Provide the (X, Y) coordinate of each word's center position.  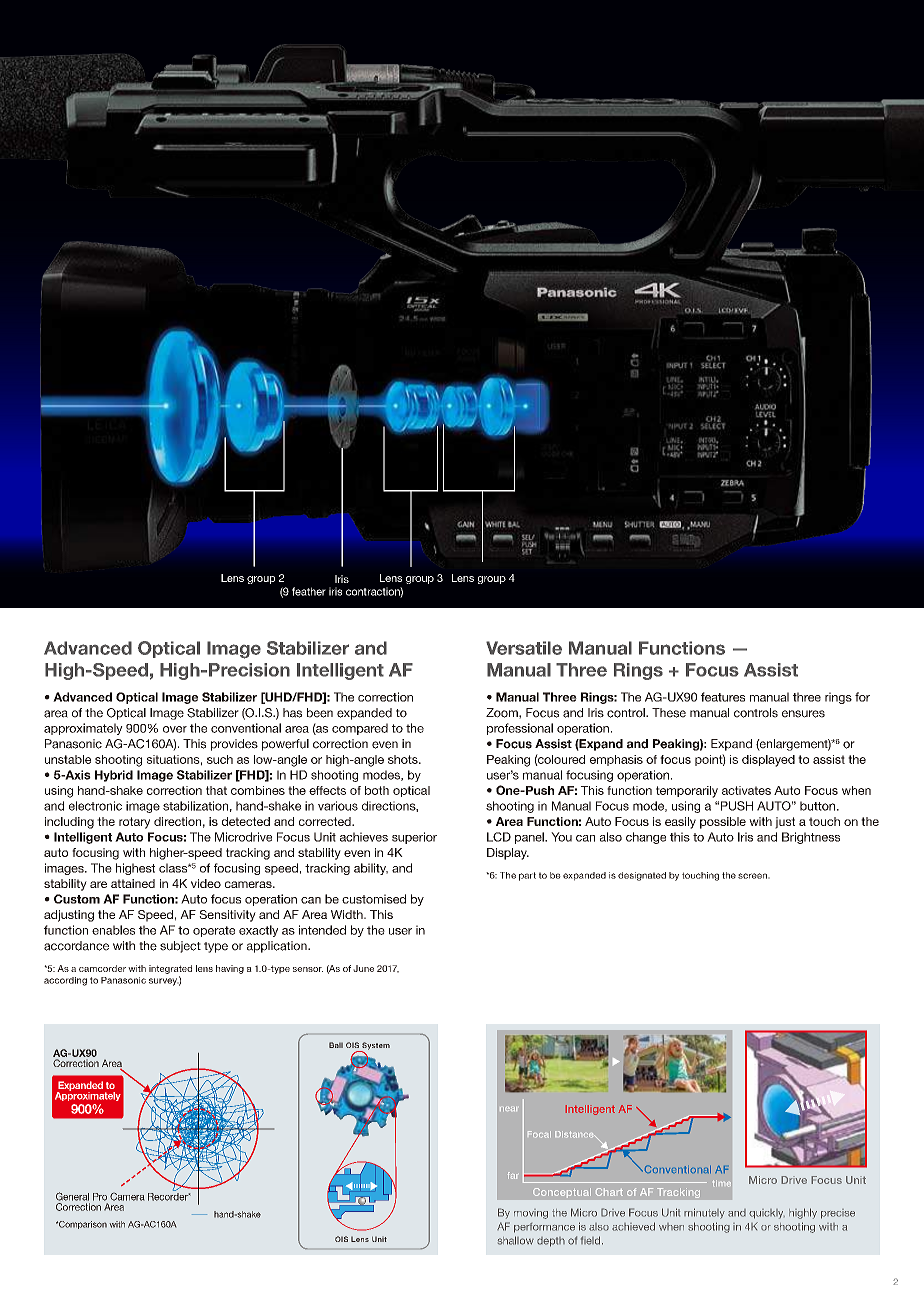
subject (180, 947)
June (363, 968)
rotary (134, 823)
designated (642, 876)
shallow (516, 1240)
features (723, 697)
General (72, 1196)
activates (746, 790)
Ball (336, 1045)
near (508, 1109)
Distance (575, 1134)
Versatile (524, 648)
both (377, 790)
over (175, 729)
